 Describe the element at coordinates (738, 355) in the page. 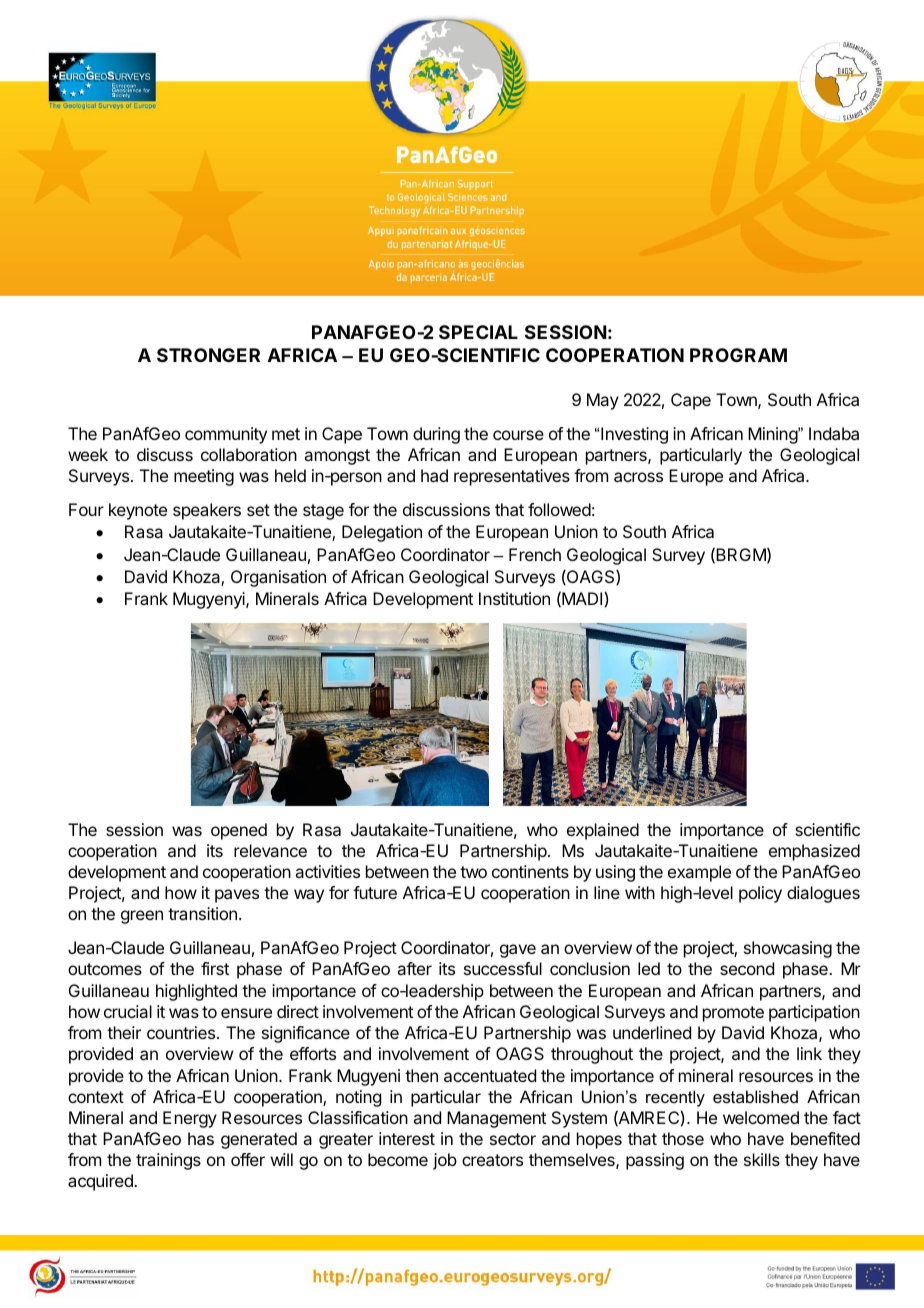

I see `PROGRAM` at that location.
